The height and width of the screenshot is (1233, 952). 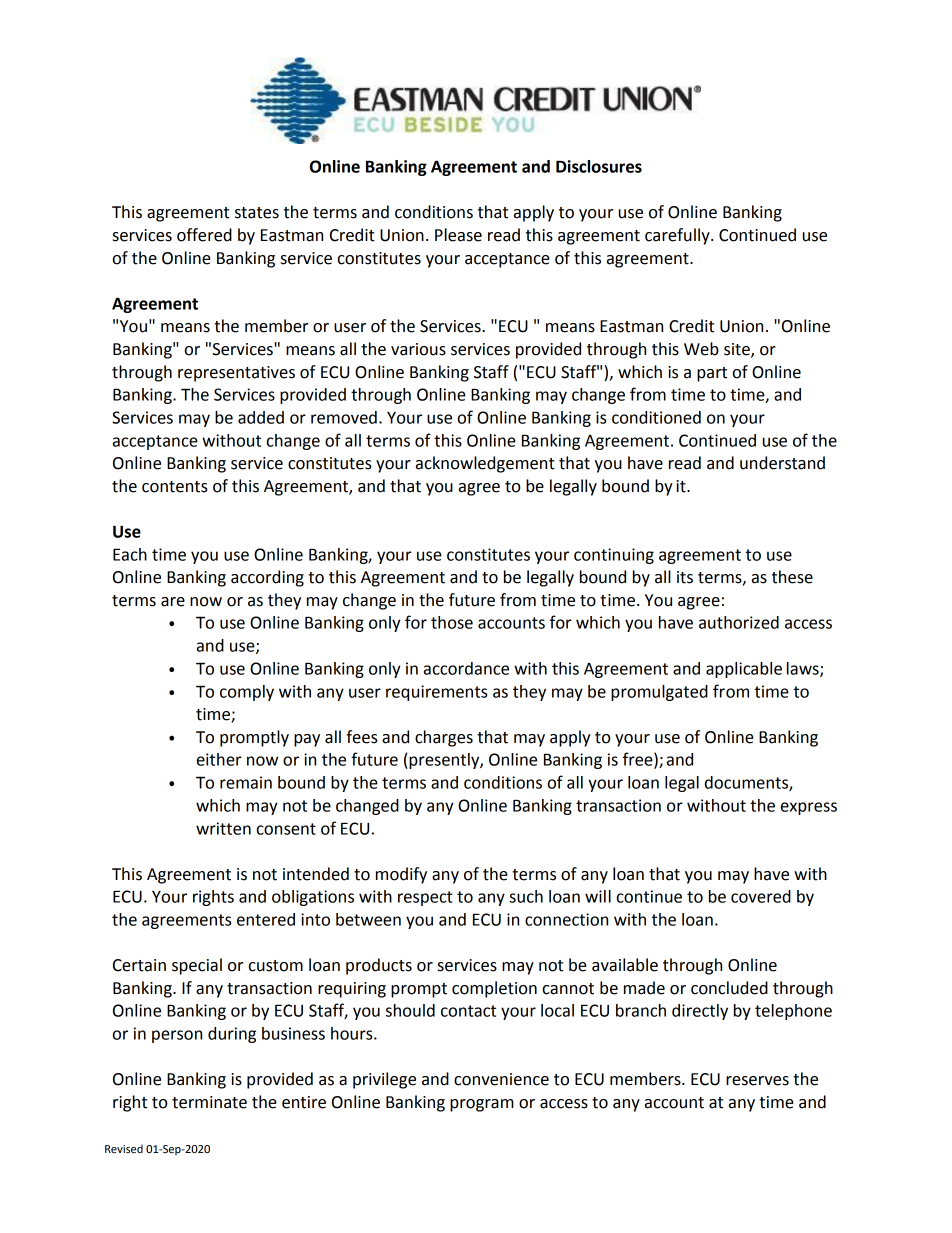 I want to click on express, so click(x=809, y=808).
